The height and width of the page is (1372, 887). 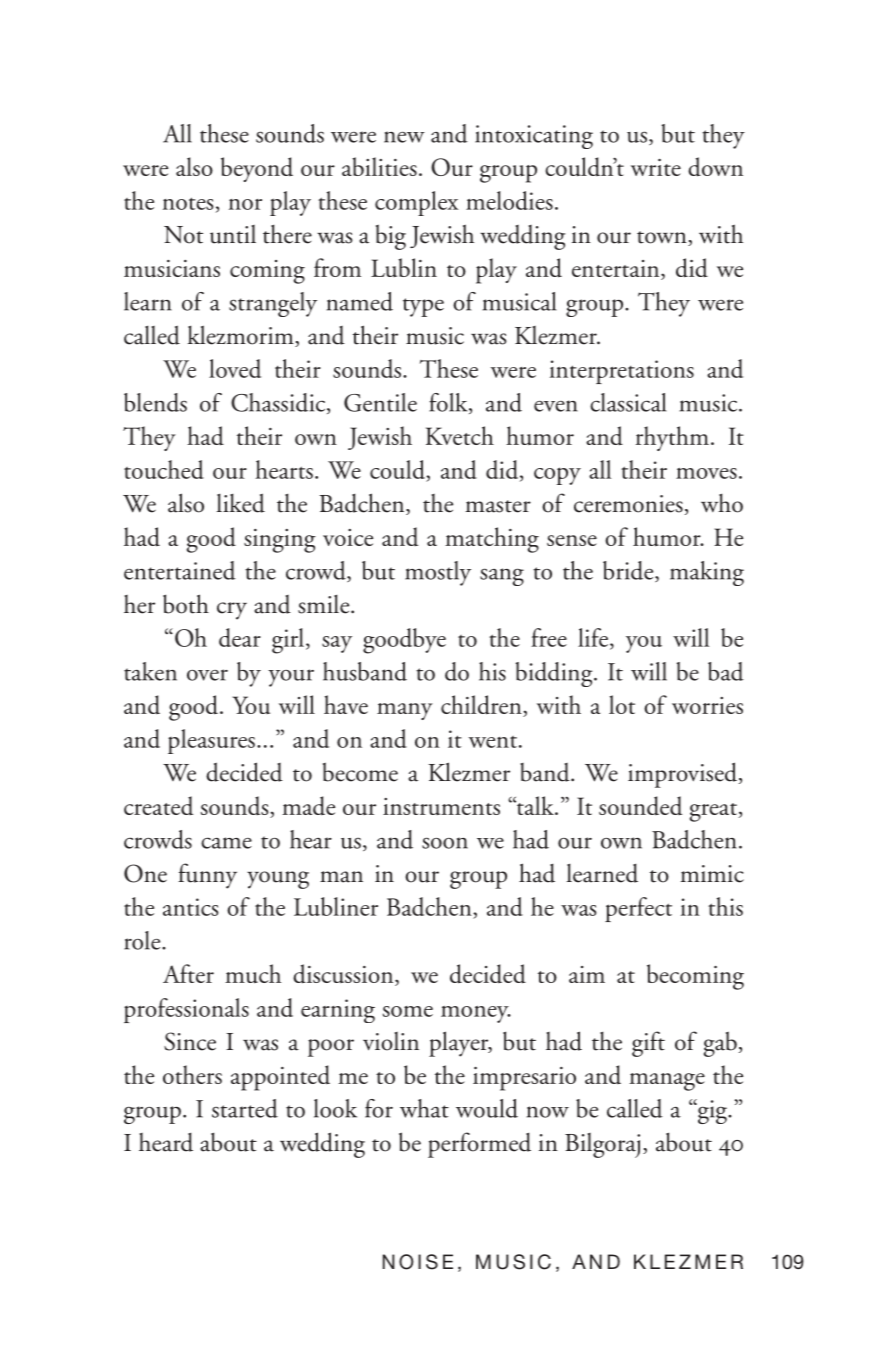 What do you see at coordinates (245, 1108) in the page?
I see `started` at bounding box center [245, 1108].
